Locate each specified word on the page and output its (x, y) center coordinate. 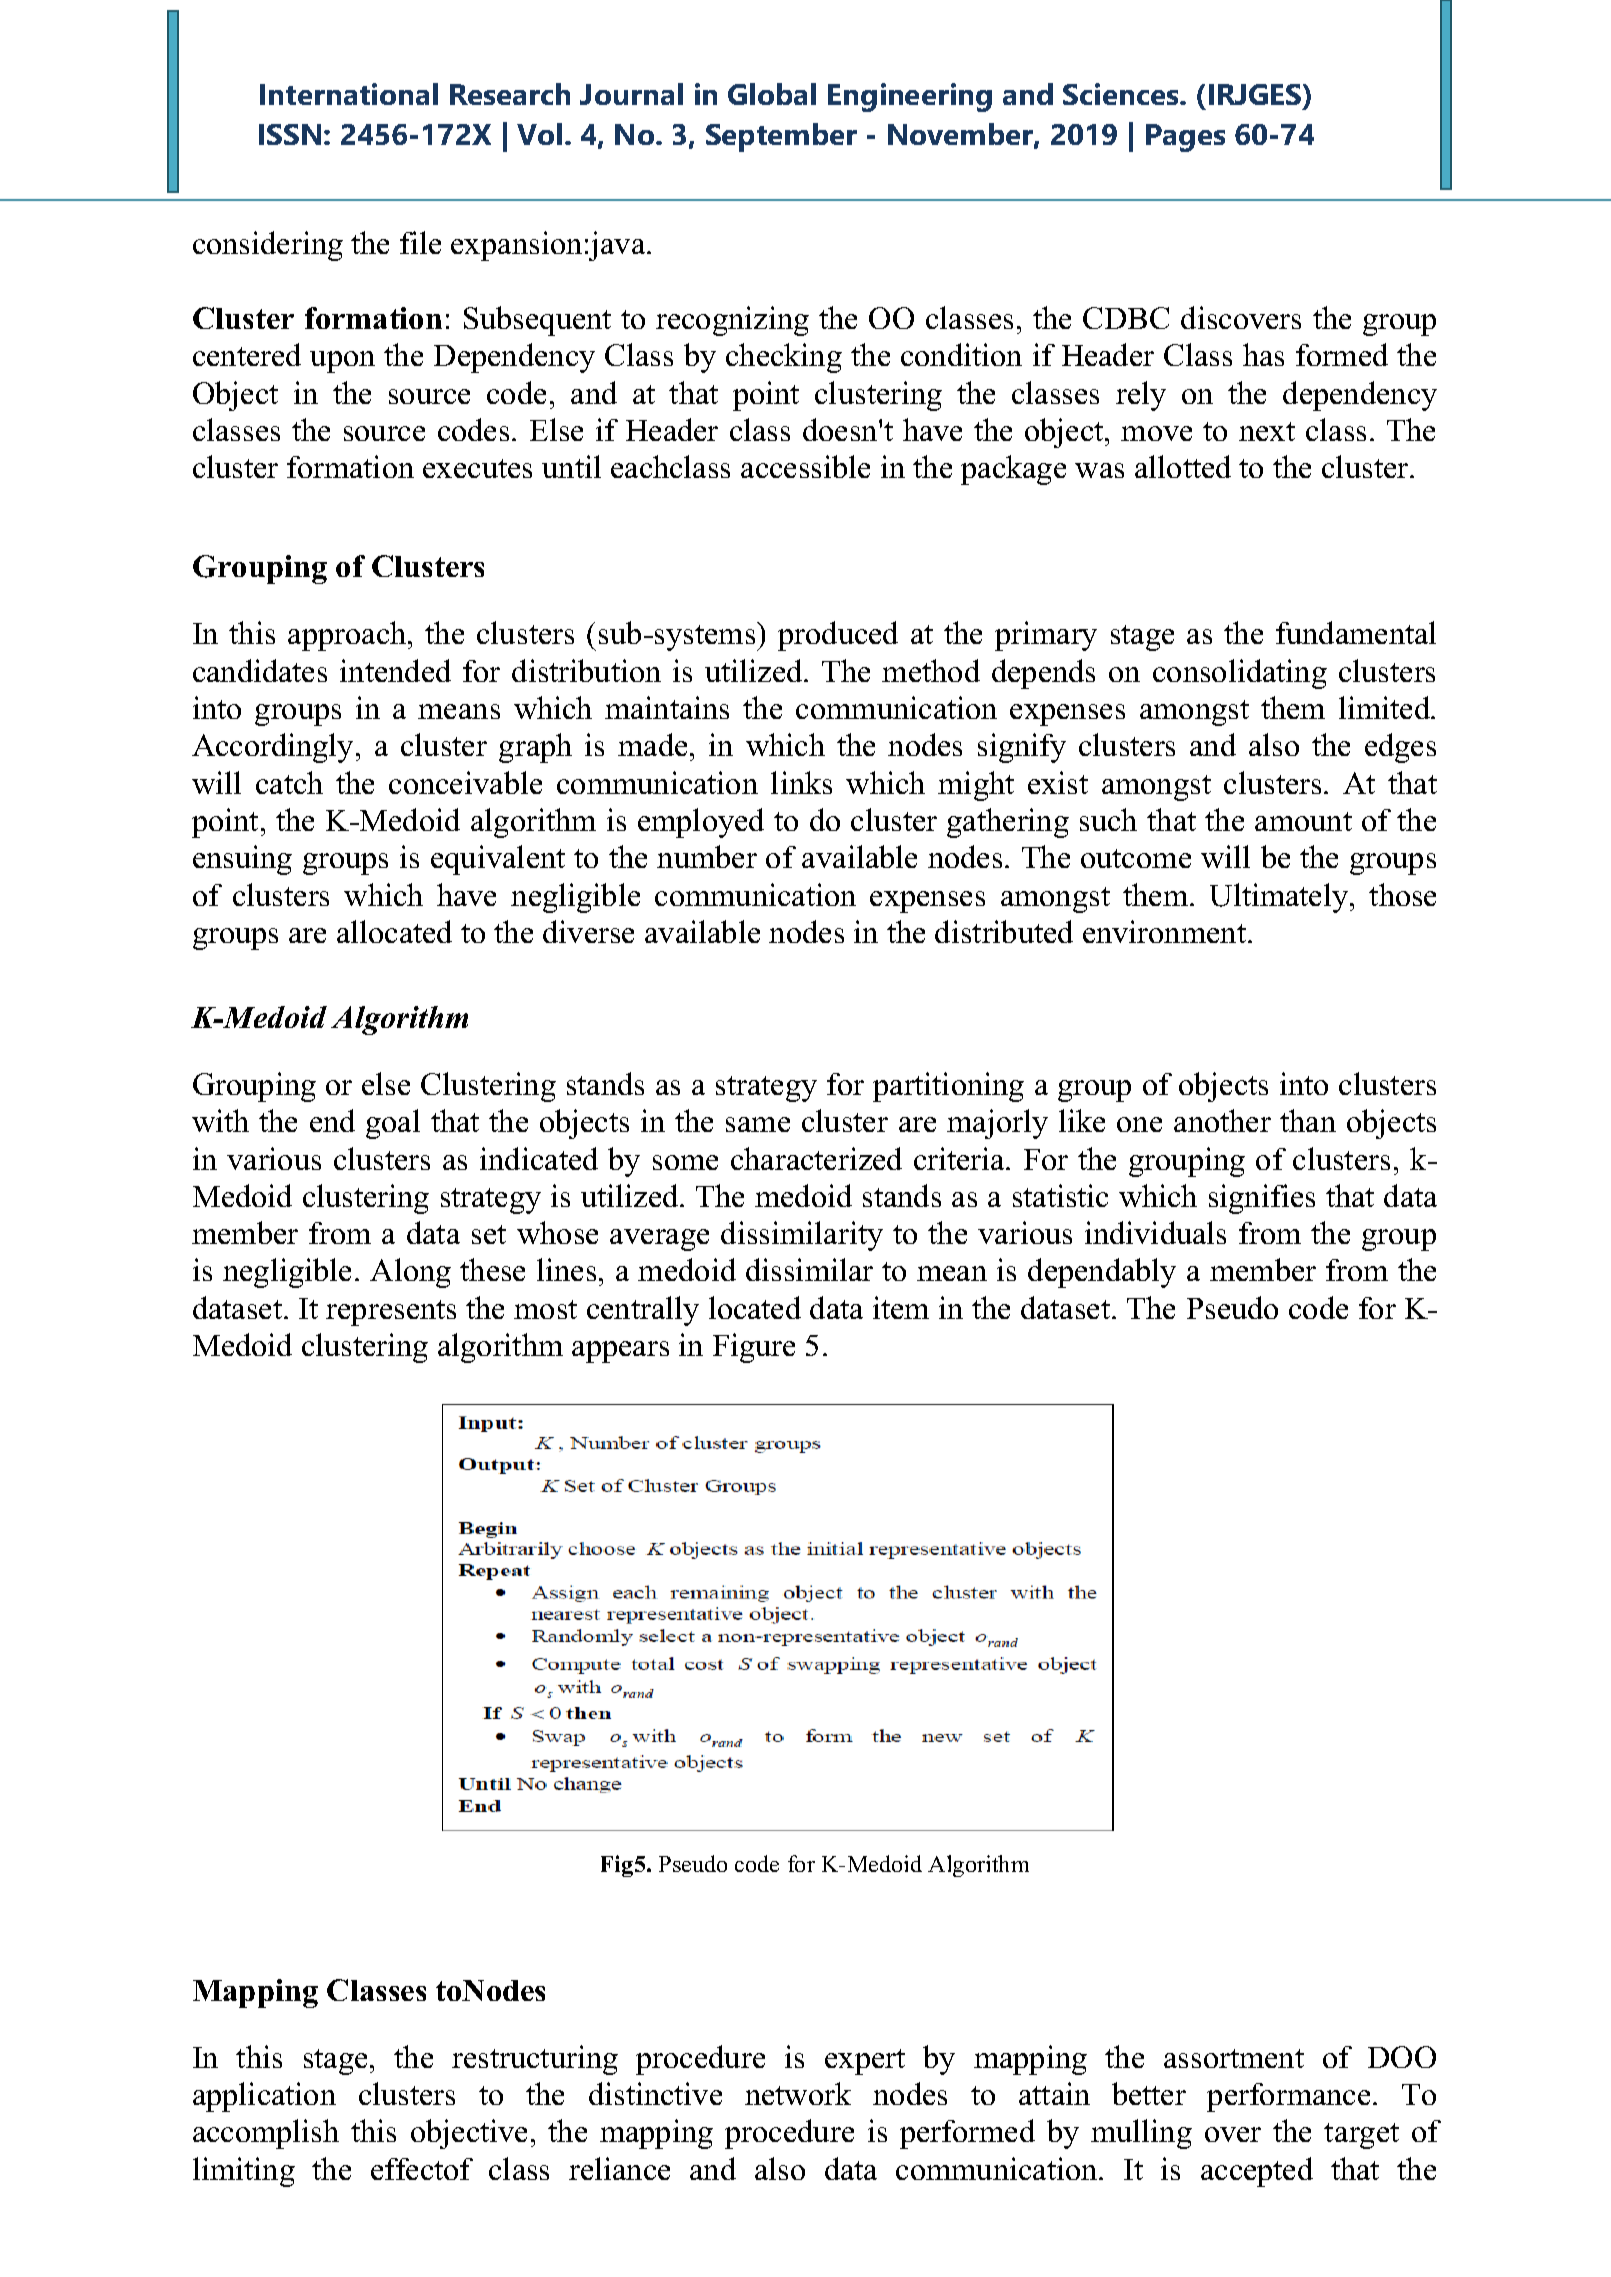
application (264, 2097)
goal (393, 1124)
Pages (1185, 138)
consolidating (1240, 674)
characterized (816, 1158)
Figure (754, 1348)
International (349, 94)
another (1222, 1120)
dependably (1102, 1273)
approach (348, 636)
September (781, 137)
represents (391, 1313)
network (798, 2093)
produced (838, 636)
